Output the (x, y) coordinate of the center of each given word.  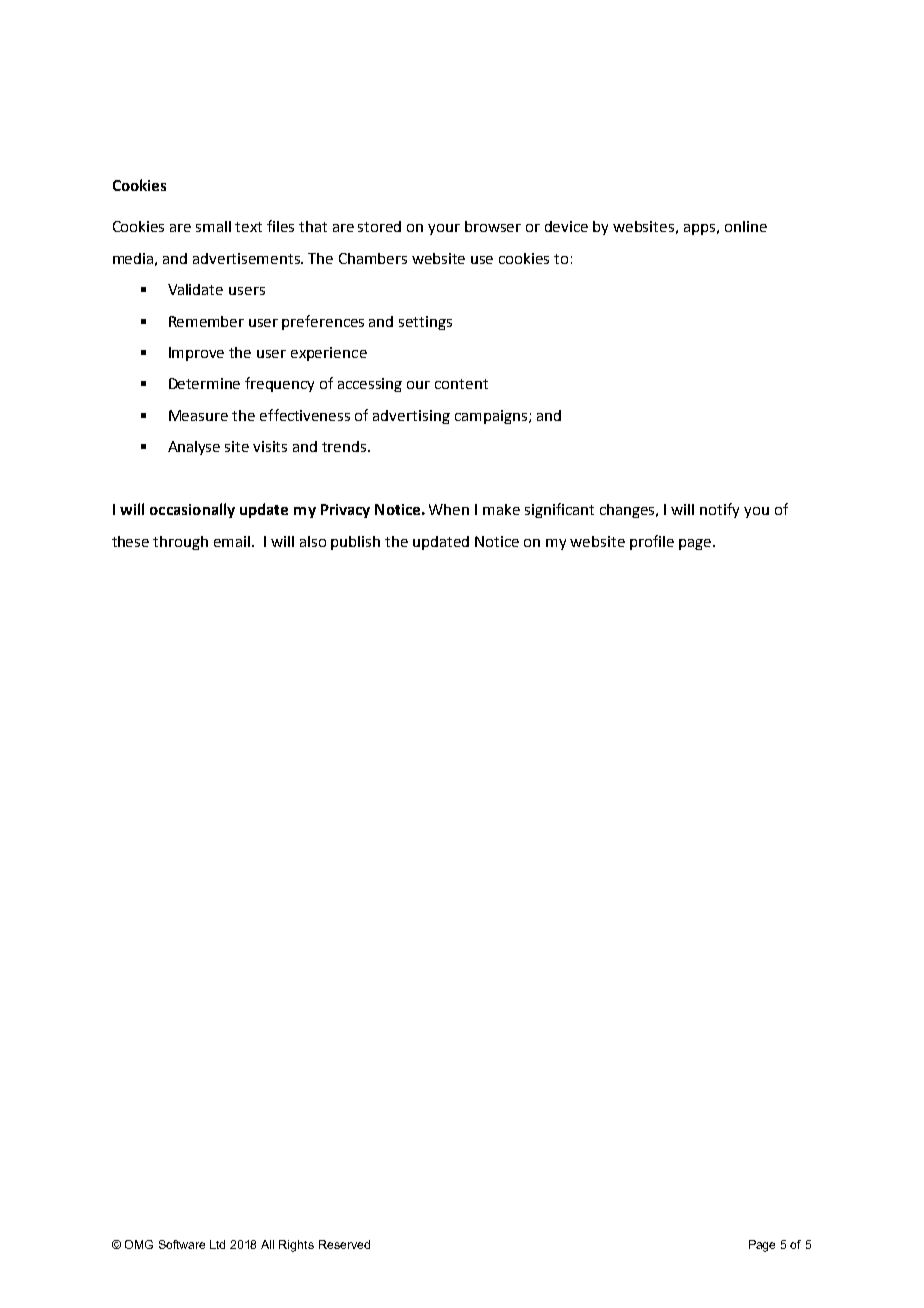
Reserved (344, 1244)
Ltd (217, 1244)
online (746, 226)
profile (652, 542)
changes (629, 511)
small (213, 226)
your (444, 229)
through (180, 543)
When (449, 509)
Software (182, 1244)
